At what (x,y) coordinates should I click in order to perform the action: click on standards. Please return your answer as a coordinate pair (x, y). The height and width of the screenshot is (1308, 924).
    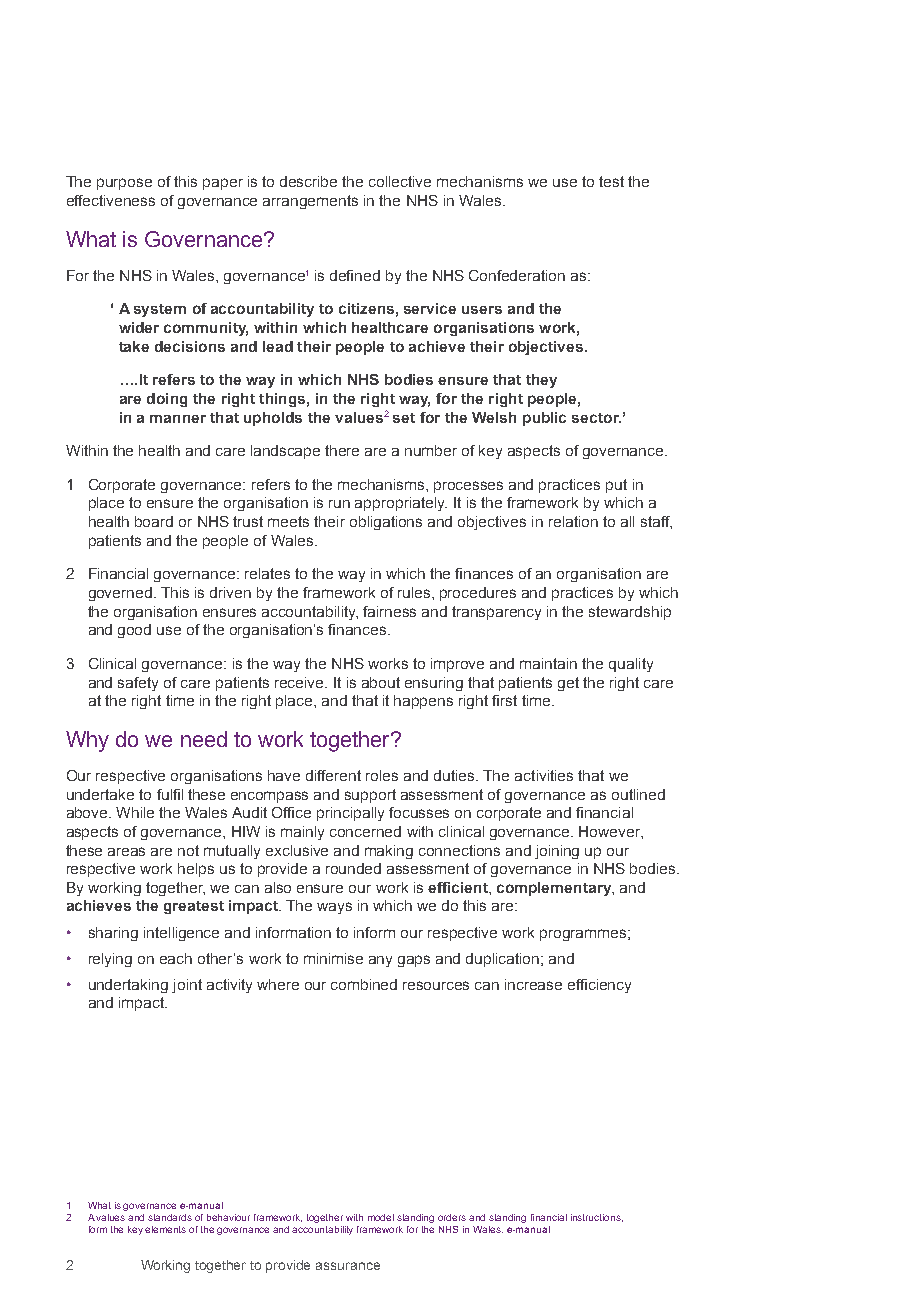
    Looking at the image, I should click on (170, 1217).
